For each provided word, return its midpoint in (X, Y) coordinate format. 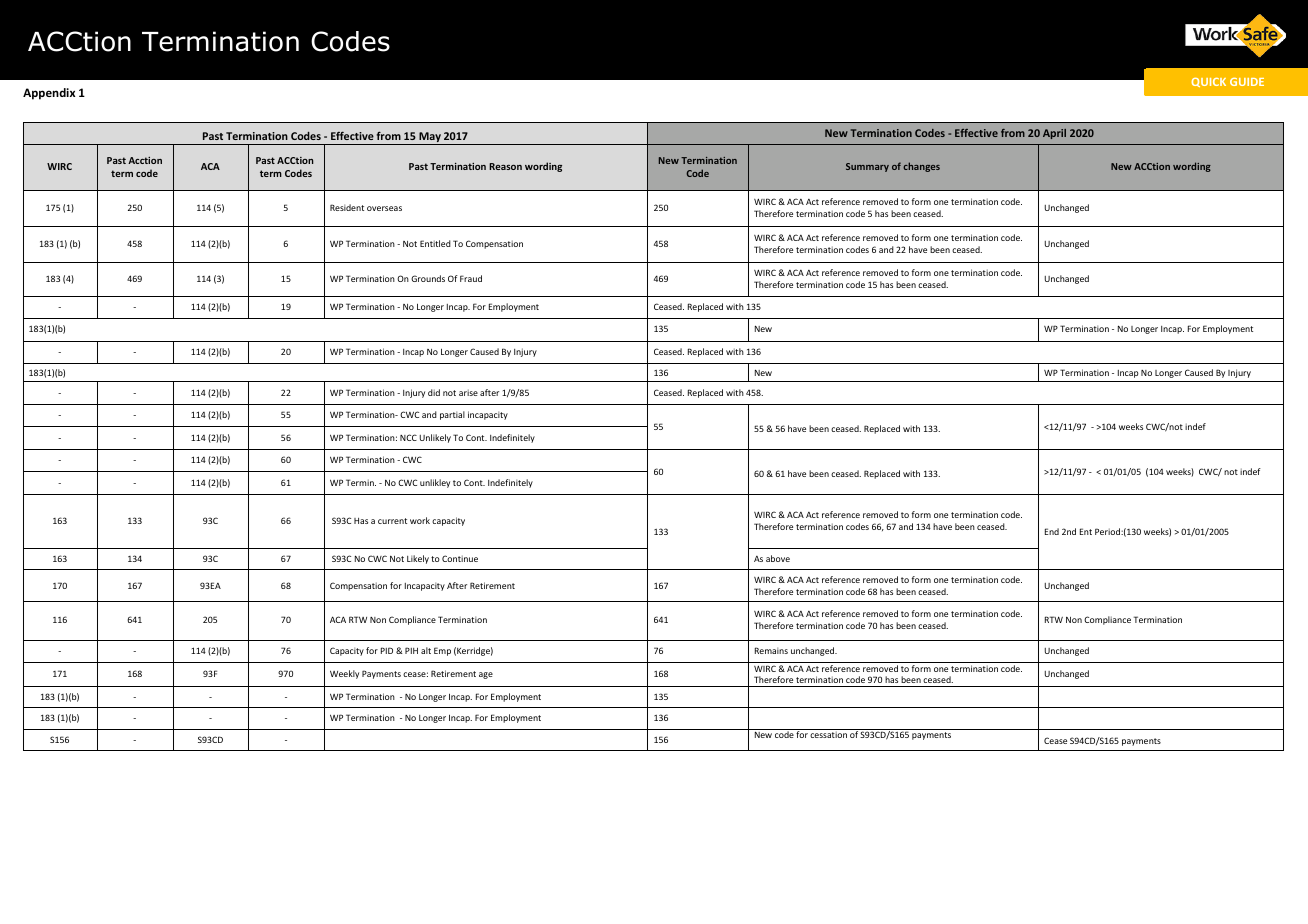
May (430, 138)
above (778, 558)
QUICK (1209, 82)
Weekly (344, 674)
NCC (408, 437)
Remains (771, 650)
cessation (828, 734)
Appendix (49, 94)
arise (468, 392)
